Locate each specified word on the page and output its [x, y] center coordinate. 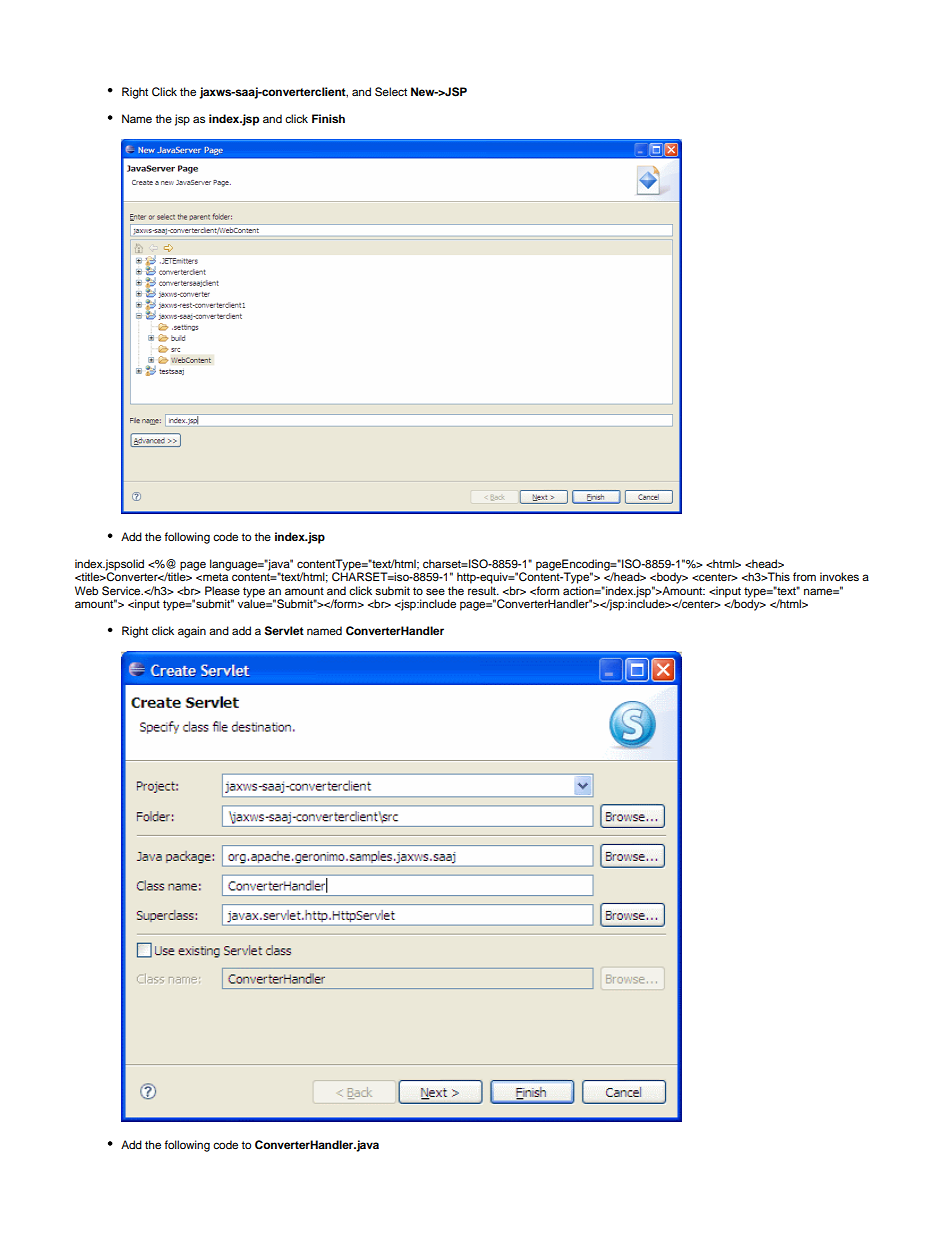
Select [391, 92]
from [804, 576]
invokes [839, 576]
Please [222, 590]
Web [86, 590]
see [435, 591]
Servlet [284, 631]
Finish [328, 118]
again [192, 632]
